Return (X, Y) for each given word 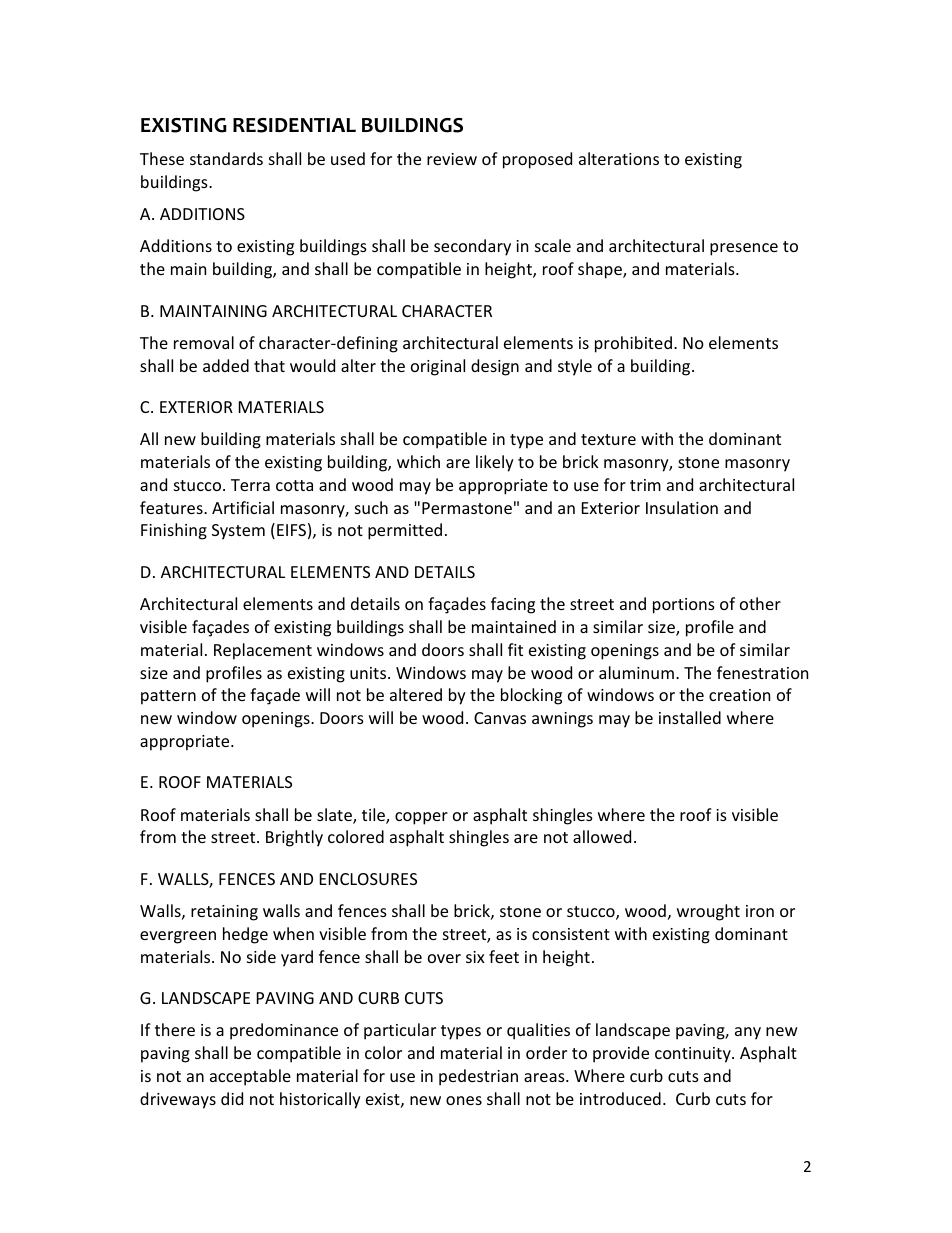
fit (515, 649)
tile (374, 816)
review (452, 159)
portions (684, 606)
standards (226, 158)
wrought (708, 912)
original (438, 367)
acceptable (250, 1077)
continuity (694, 1055)
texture (608, 439)
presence (744, 249)
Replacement (263, 651)
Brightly (294, 838)
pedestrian (478, 1077)
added (226, 365)
